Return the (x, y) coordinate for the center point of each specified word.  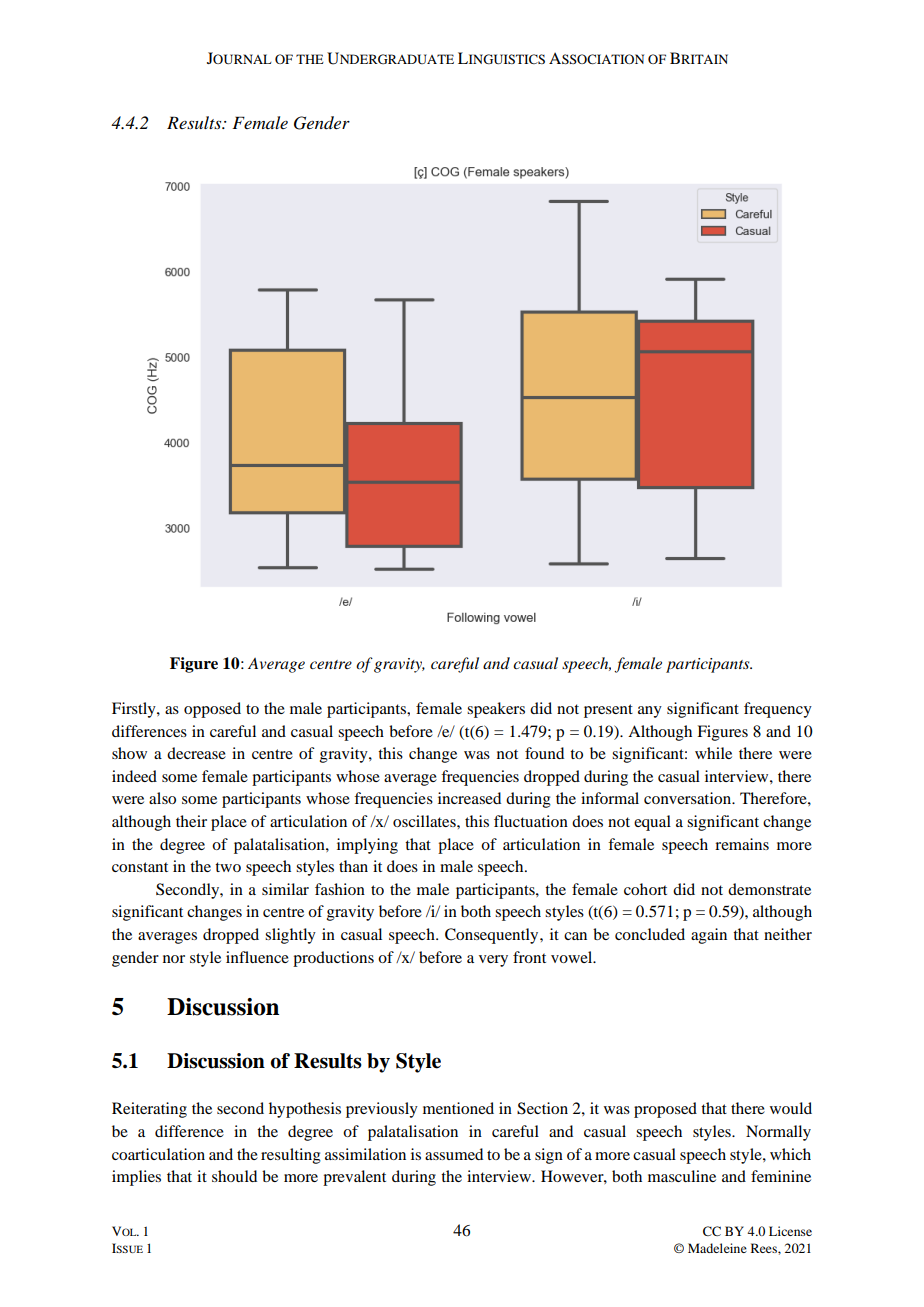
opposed (212, 710)
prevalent (354, 1178)
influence (257, 957)
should (234, 1176)
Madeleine (717, 1248)
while (713, 753)
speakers (496, 710)
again (709, 936)
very (493, 961)
